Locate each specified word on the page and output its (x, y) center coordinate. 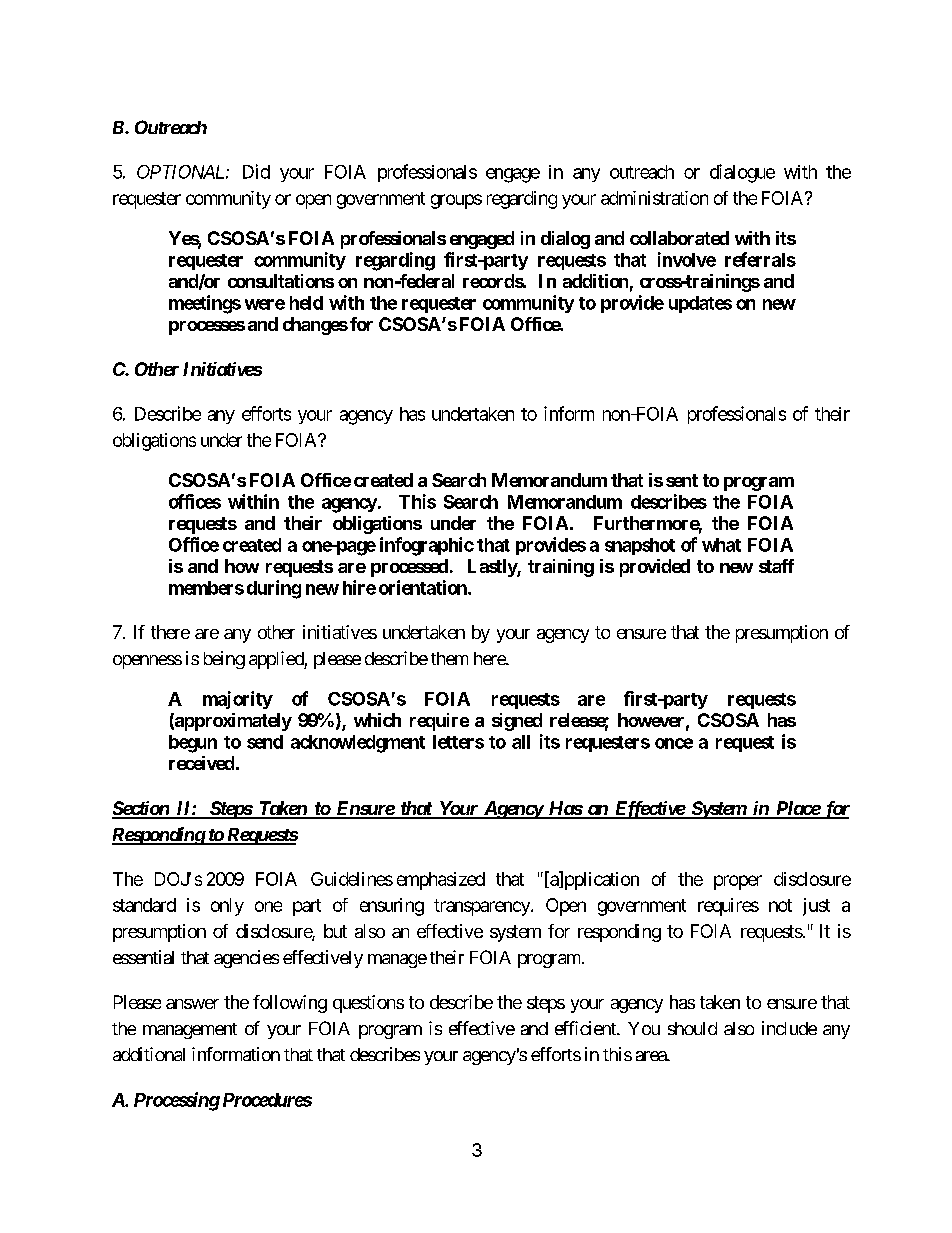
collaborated (679, 238)
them (449, 658)
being (224, 660)
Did (256, 171)
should (692, 1028)
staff (776, 566)
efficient (586, 1028)
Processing (177, 1101)
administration (654, 198)
